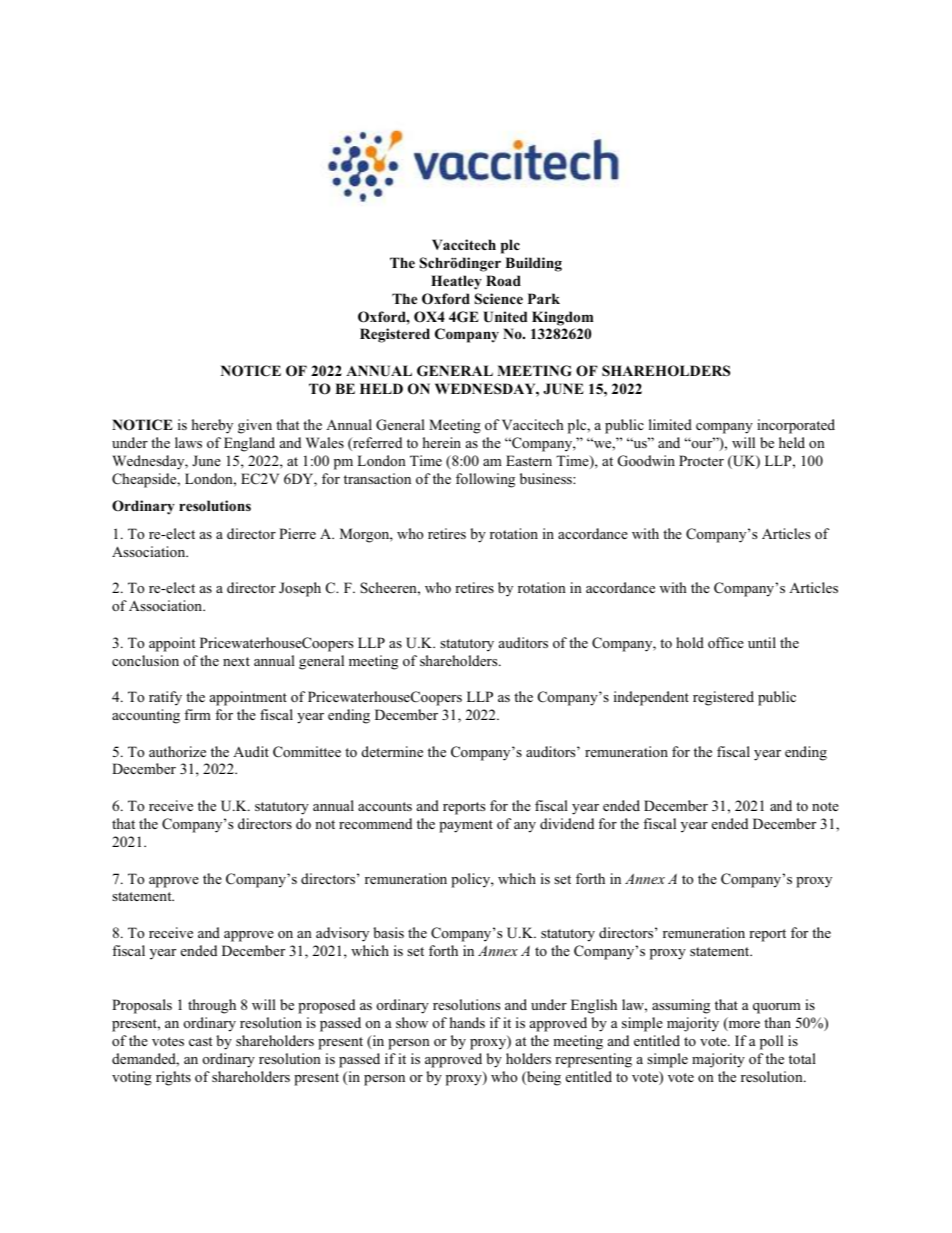  What do you see at coordinates (200, 1041) in the screenshot?
I see `cast` at bounding box center [200, 1041].
